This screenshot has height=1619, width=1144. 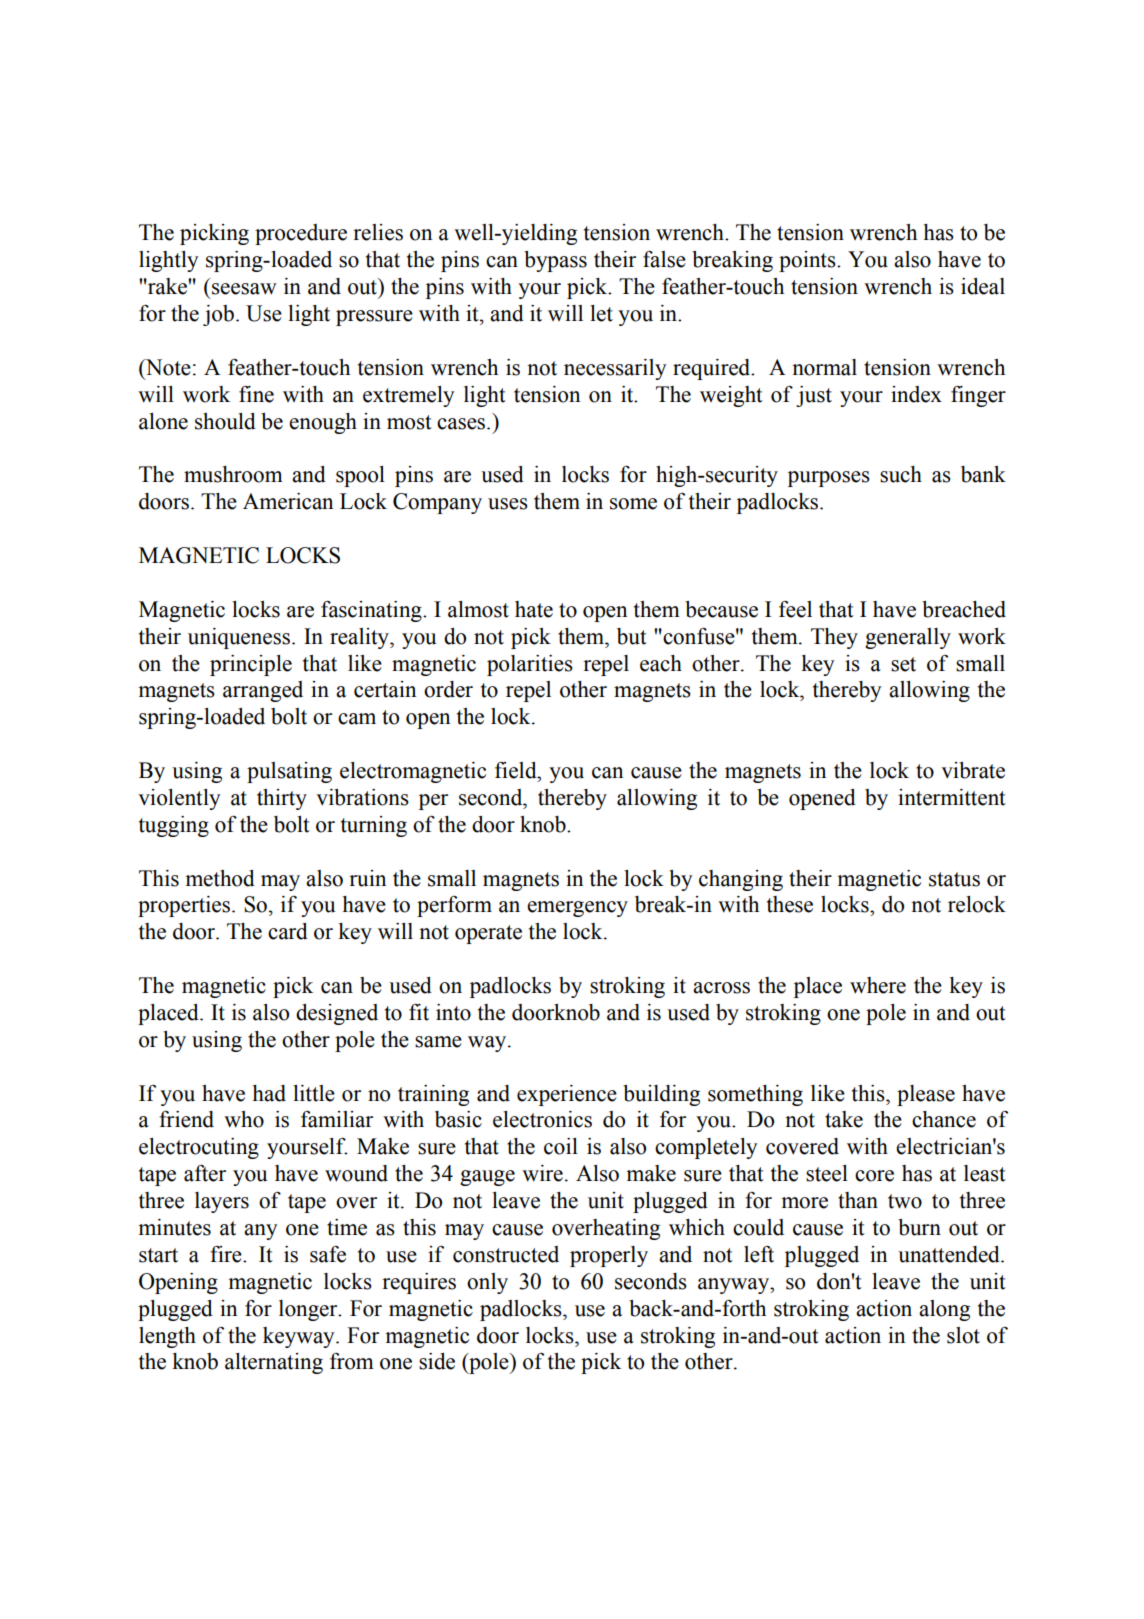 What do you see at coordinates (808, 261) in the screenshot?
I see `points` at bounding box center [808, 261].
